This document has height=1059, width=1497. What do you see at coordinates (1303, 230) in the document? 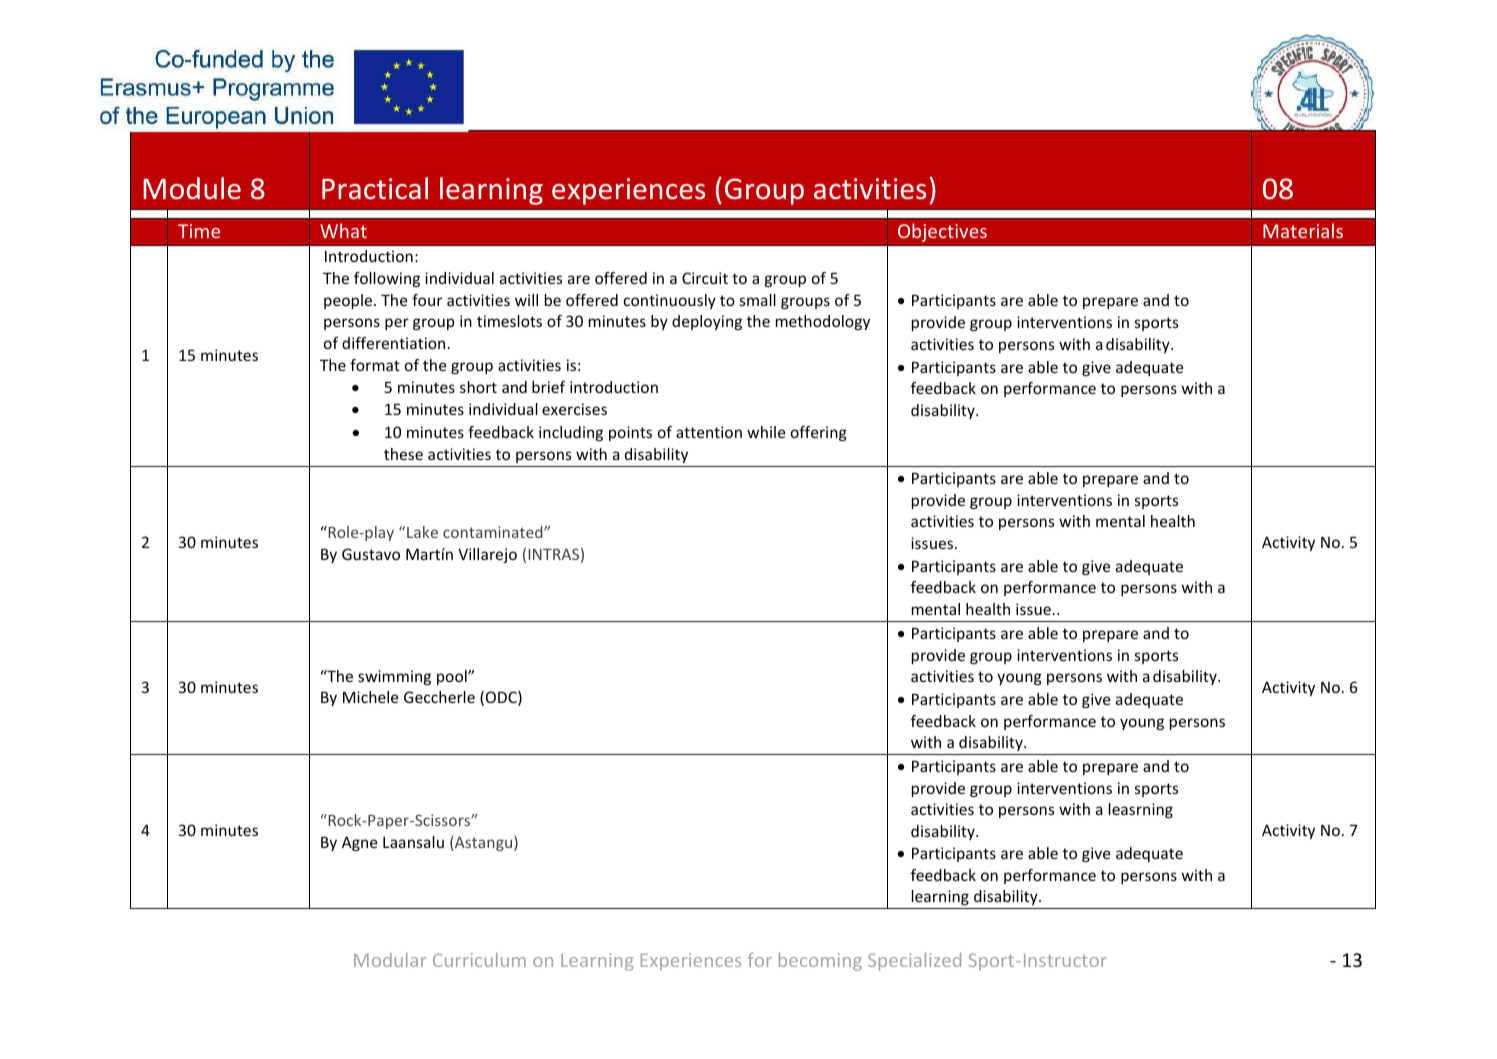
I see `Materials` at bounding box center [1303, 230].
